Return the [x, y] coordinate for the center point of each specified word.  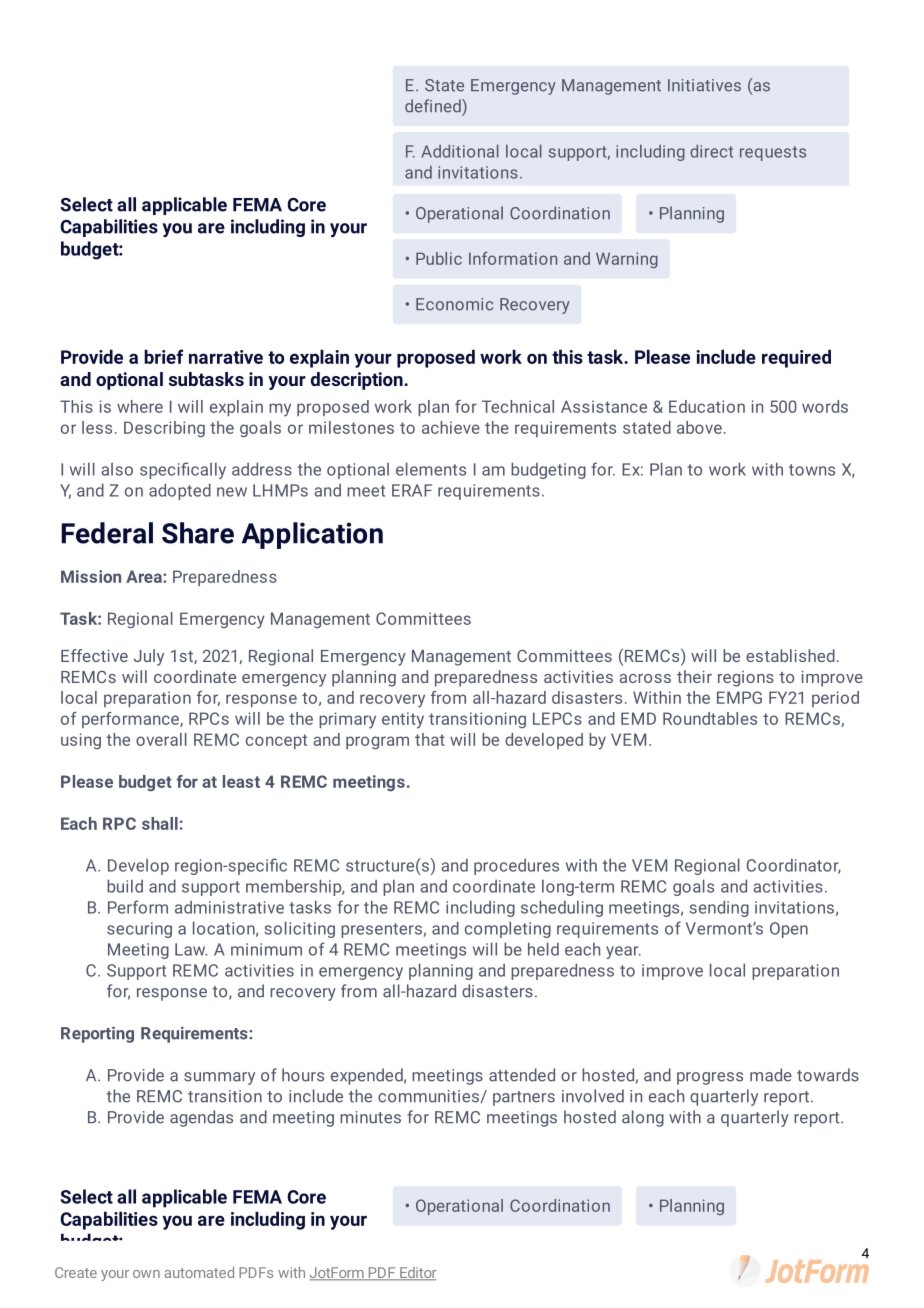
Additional [460, 151]
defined [434, 106]
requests [773, 153]
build [125, 886]
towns [812, 470]
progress [710, 1078]
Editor [417, 1274]
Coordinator [794, 866]
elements [431, 469]
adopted [180, 491]
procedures [516, 867]
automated [199, 1272]
